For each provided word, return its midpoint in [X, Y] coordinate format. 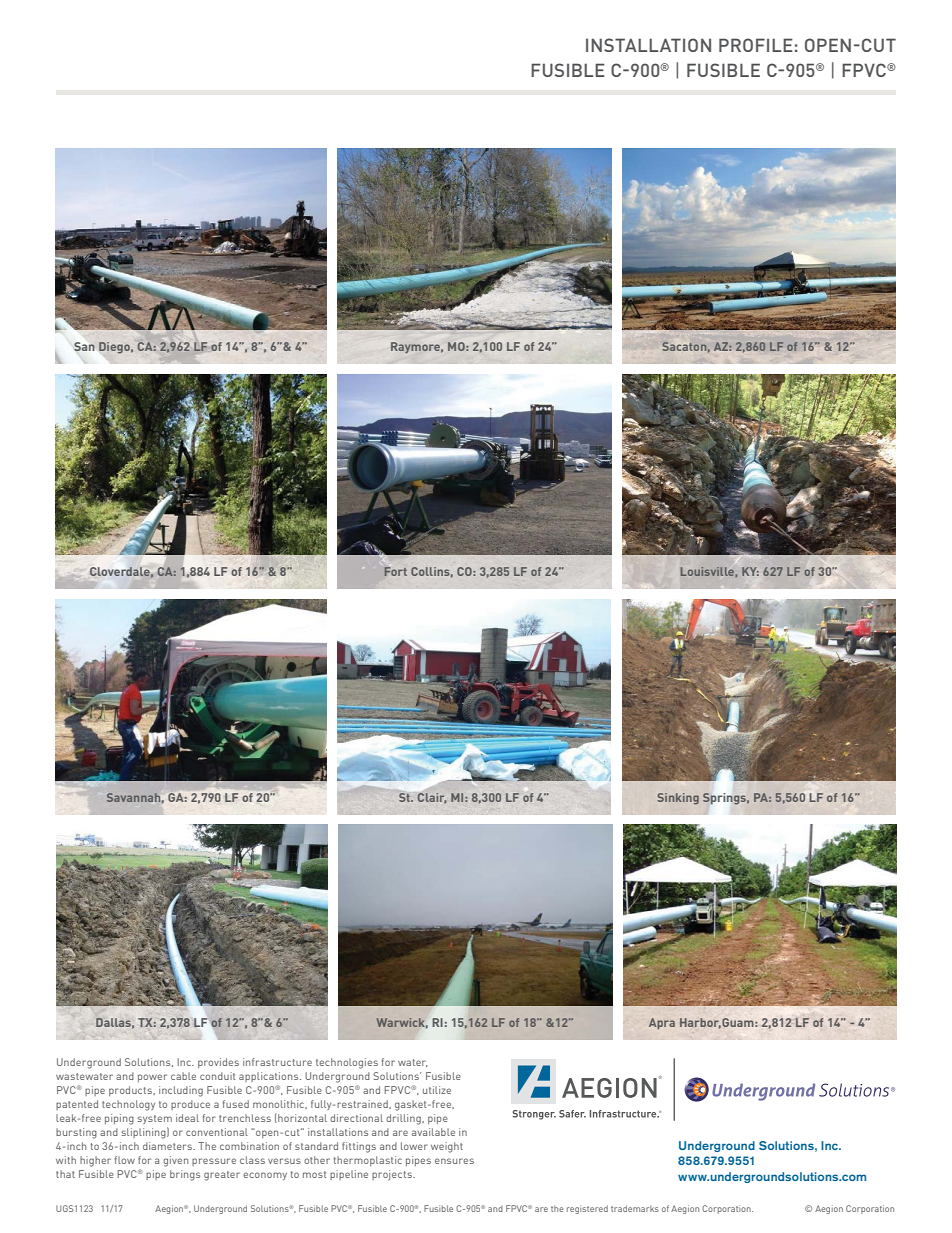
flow [125, 1160]
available [433, 1132]
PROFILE [756, 45]
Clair [432, 798]
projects [393, 1175]
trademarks [635, 1208]
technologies [347, 1063]
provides [218, 1063]
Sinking [678, 799]
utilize [437, 1090]
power [152, 1078]
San [84, 346]
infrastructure [277, 1062]
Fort [395, 571]
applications [270, 1077]
